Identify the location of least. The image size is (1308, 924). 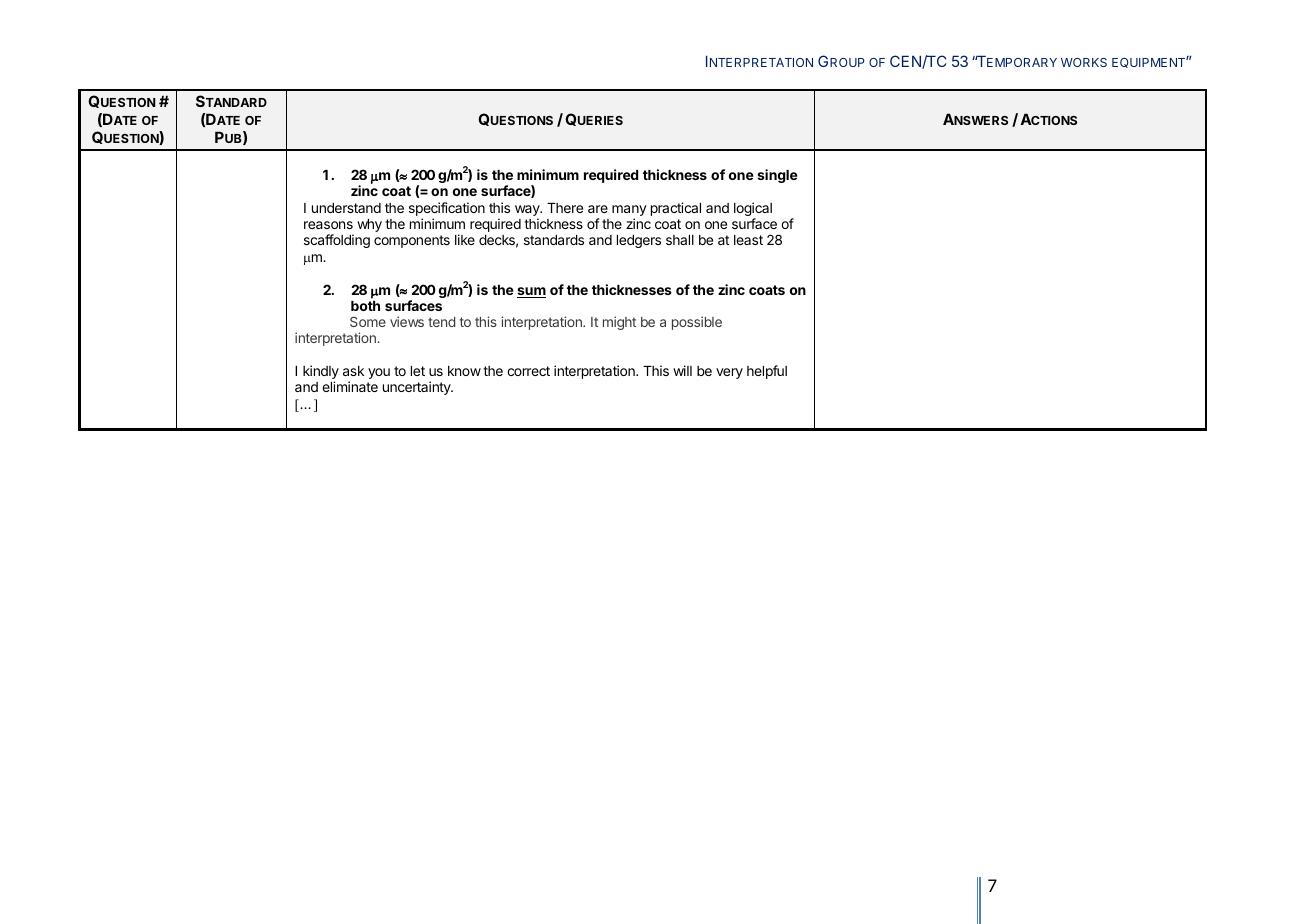
(748, 240).
